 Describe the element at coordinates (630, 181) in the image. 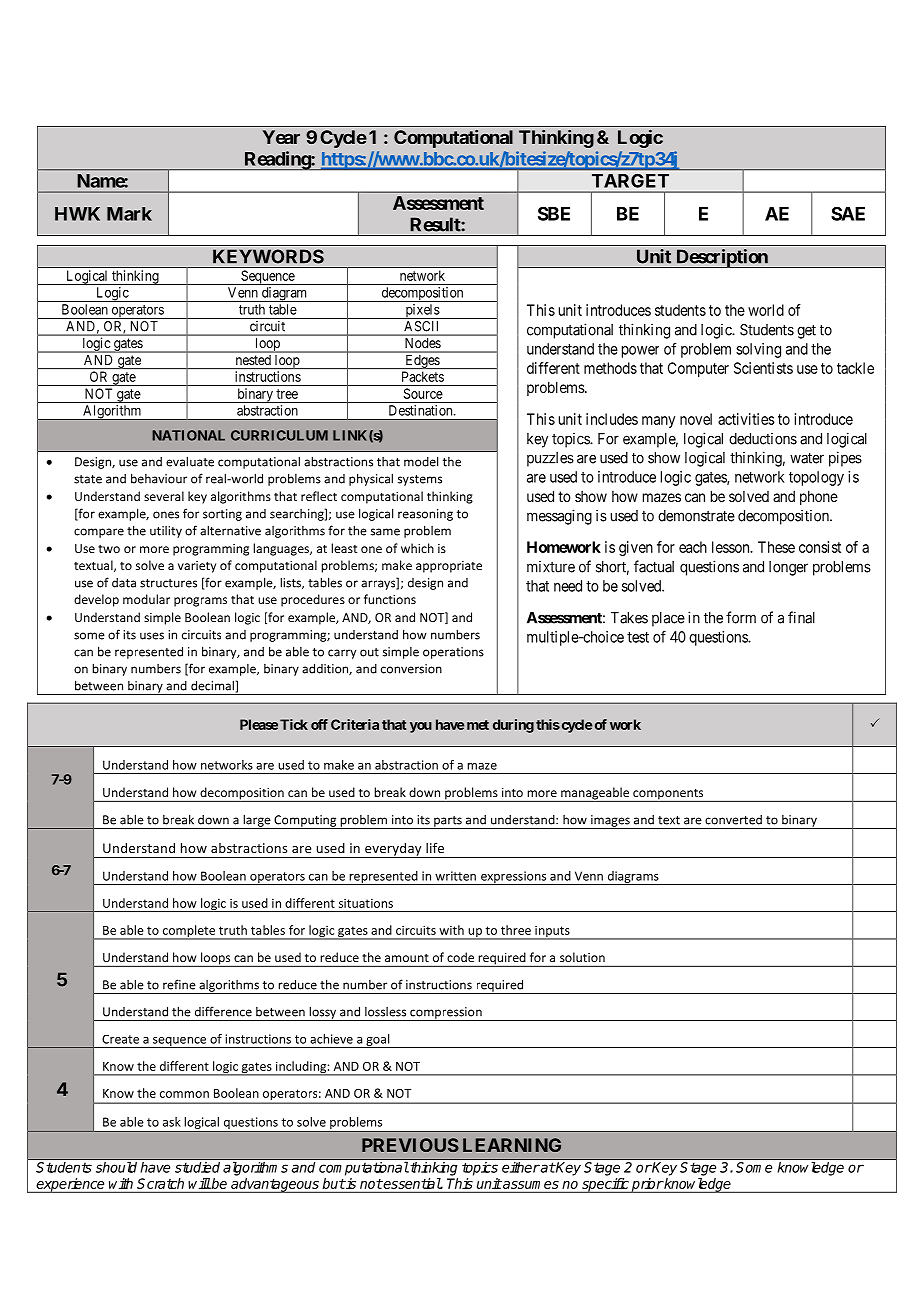

I see `TARGET` at that location.
